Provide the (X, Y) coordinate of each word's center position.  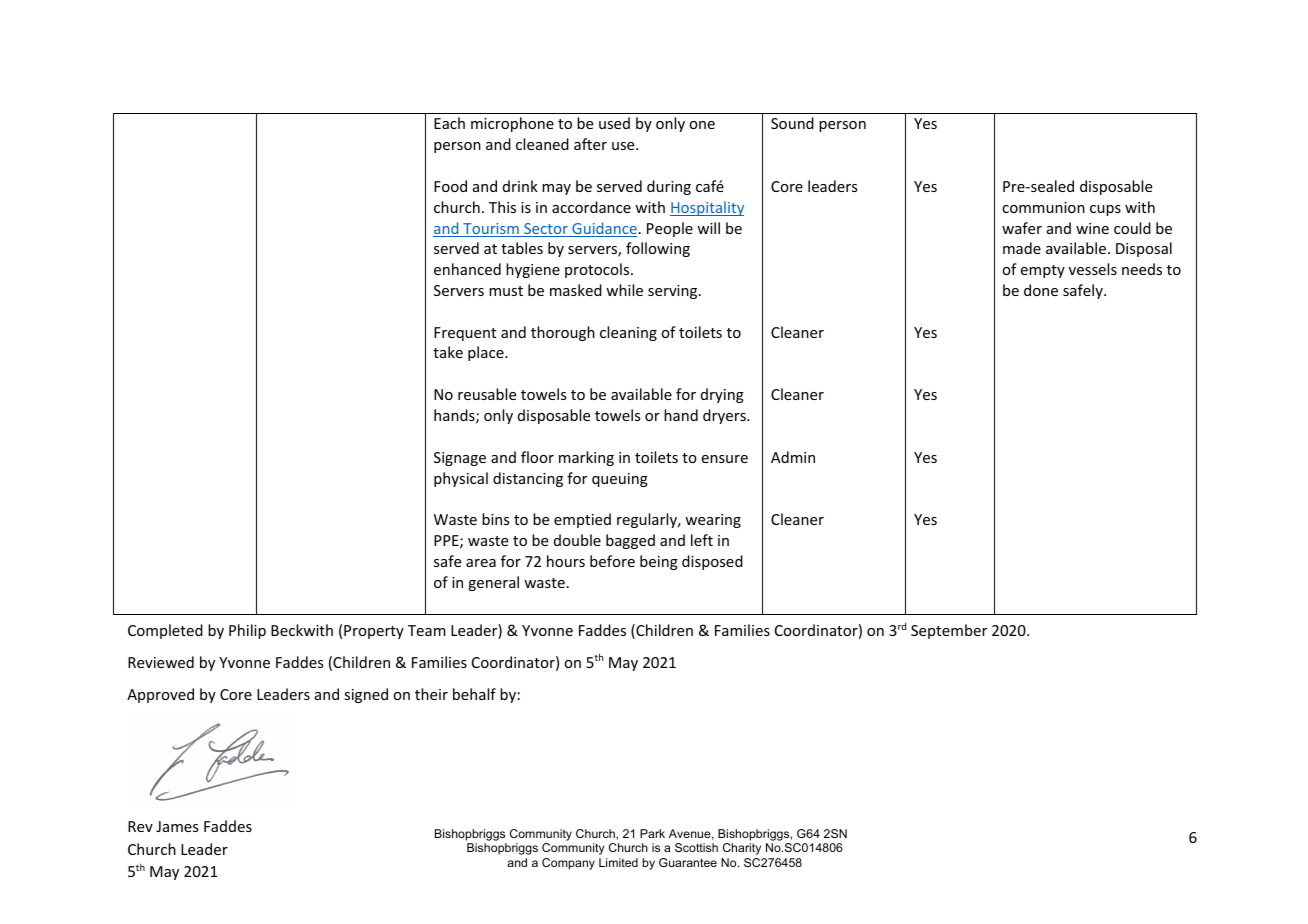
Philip (247, 631)
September (949, 631)
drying (722, 395)
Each (449, 123)
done (1041, 290)
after (590, 144)
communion (1043, 207)
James (177, 826)
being (659, 562)
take (448, 352)
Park (652, 833)
